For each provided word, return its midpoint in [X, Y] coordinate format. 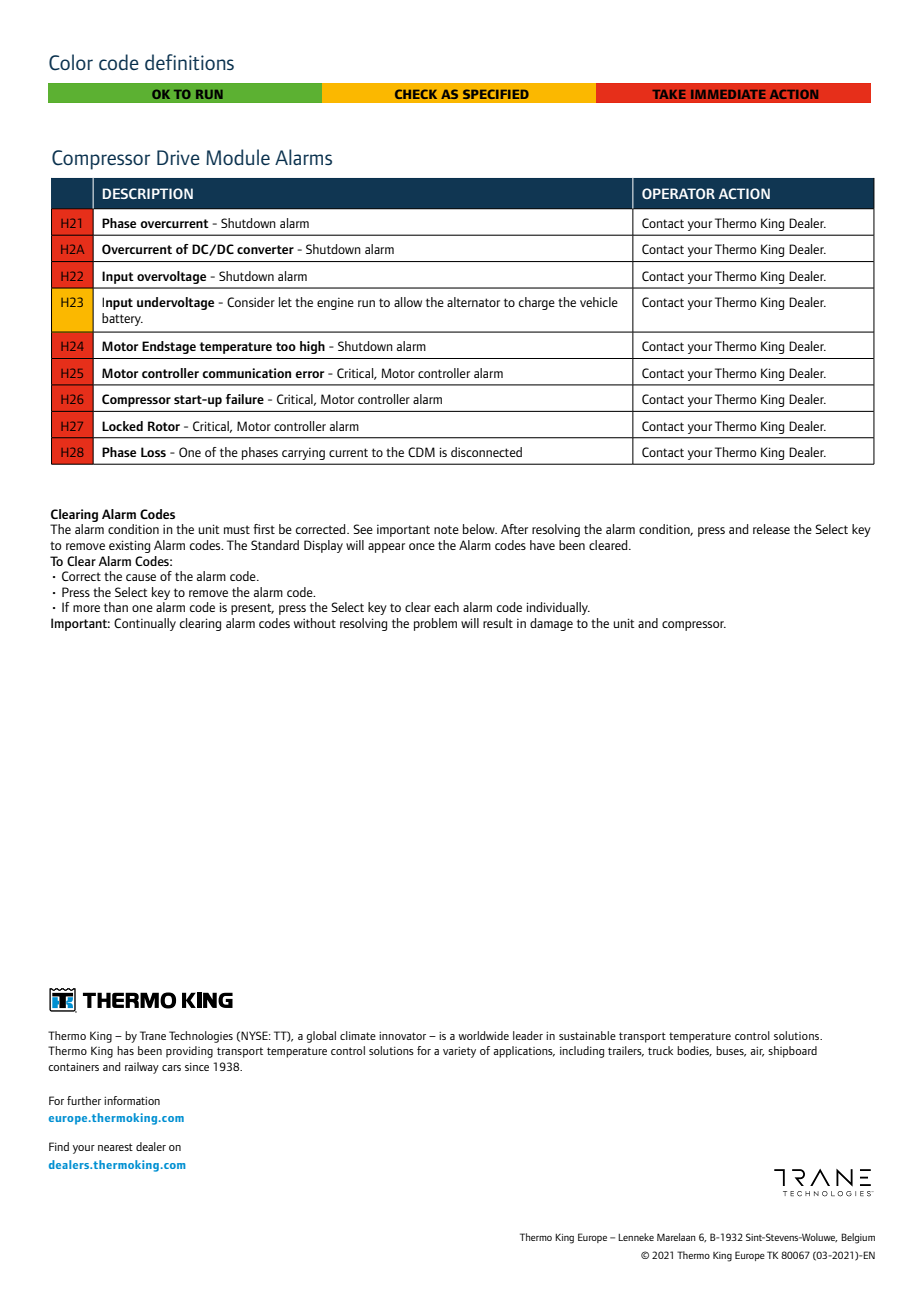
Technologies [201, 1037]
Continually [145, 624]
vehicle [599, 302]
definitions [189, 62]
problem [435, 624]
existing [129, 546]
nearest [115, 1147]
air [757, 1052]
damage [551, 624]
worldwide [483, 1035]
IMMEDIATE [728, 94]
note [446, 529]
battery [122, 319]
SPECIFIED [496, 94]
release [771, 529]
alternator [473, 302]
